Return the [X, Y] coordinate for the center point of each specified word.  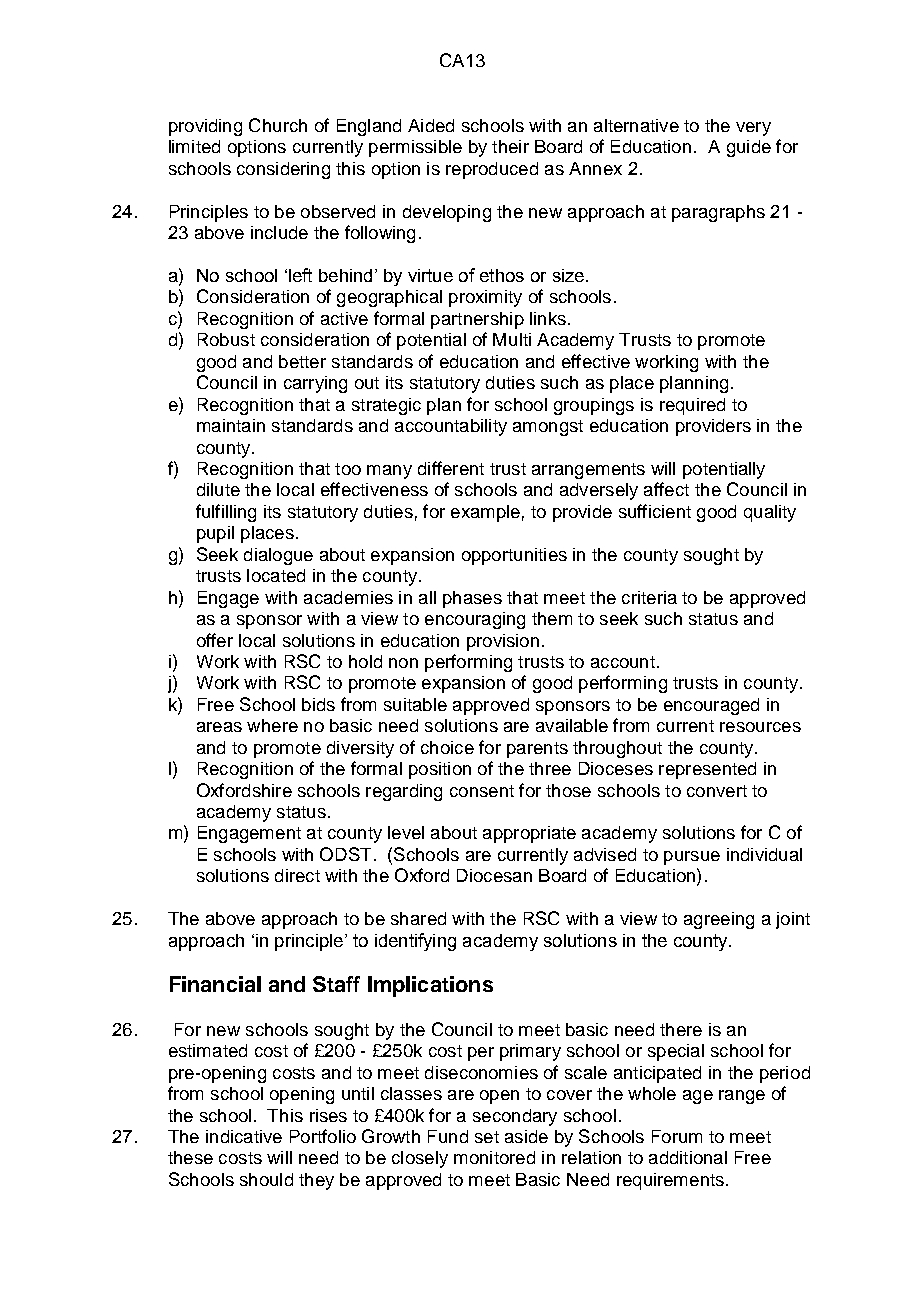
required [692, 406]
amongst [548, 428]
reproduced [492, 170]
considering [283, 170]
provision [503, 642]
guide [749, 148]
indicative [244, 1136]
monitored [494, 1157]
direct [297, 875]
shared [418, 918]
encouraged [711, 706]
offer [215, 640]
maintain [231, 425]
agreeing [719, 920]
